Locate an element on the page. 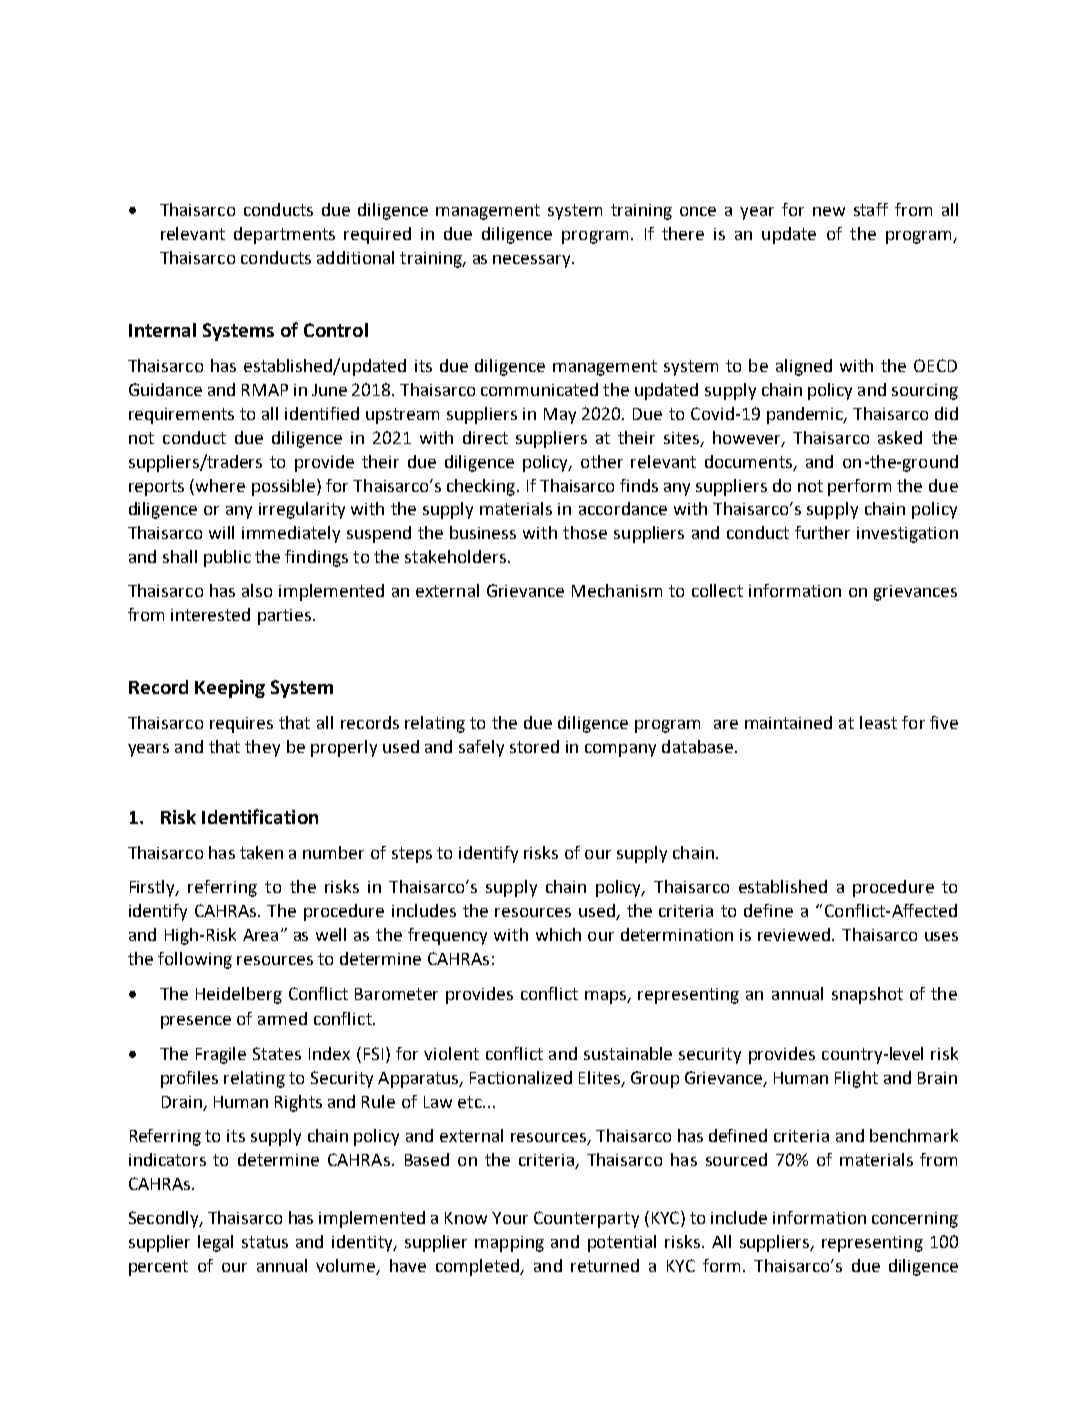  sourced is located at coordinates (736, 1159).
